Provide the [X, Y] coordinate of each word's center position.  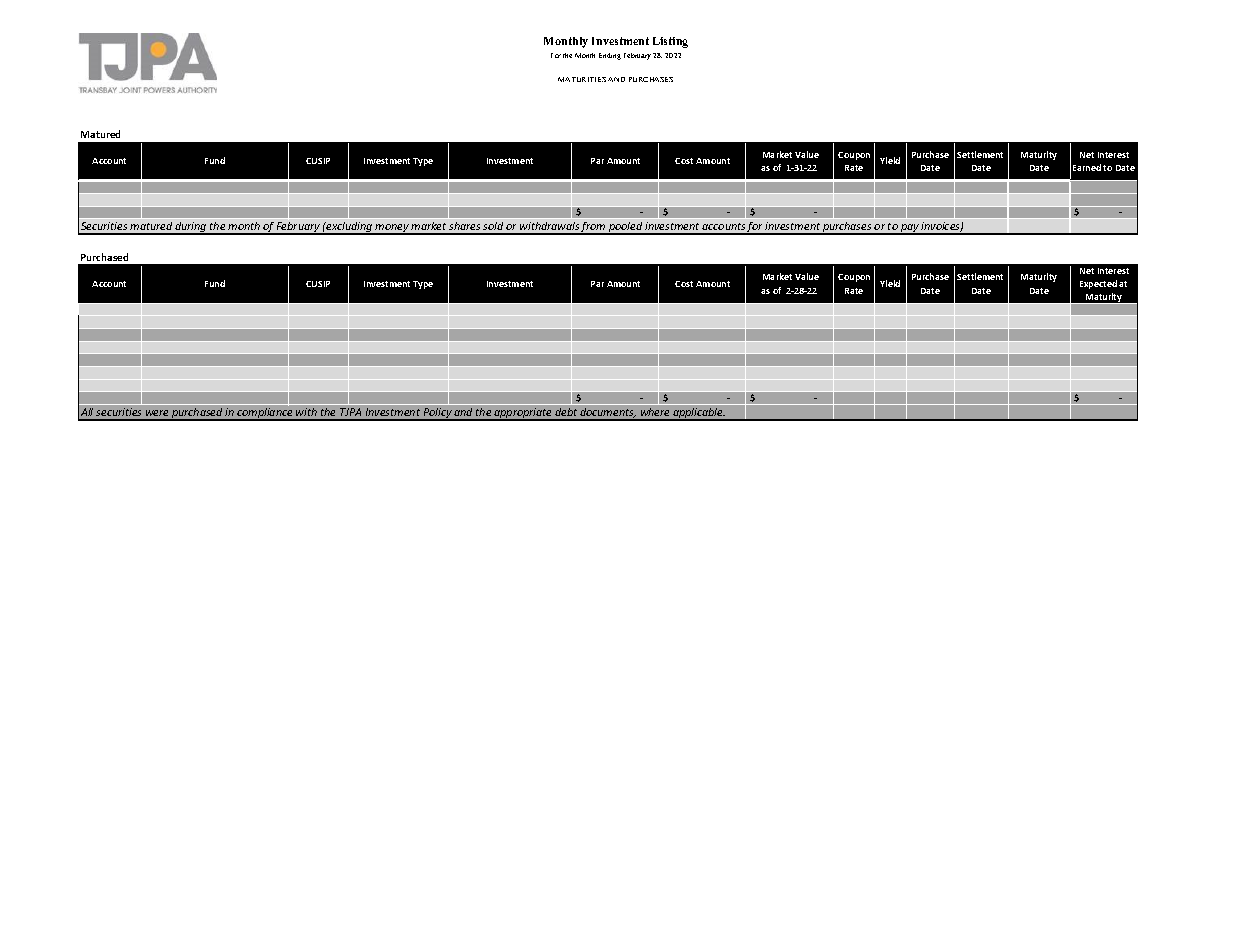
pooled [626, 228]
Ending [610, 56]
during [191, 228]
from [594, 228]
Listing [670, 42]
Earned [1087, 167]
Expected [1098, 284]
